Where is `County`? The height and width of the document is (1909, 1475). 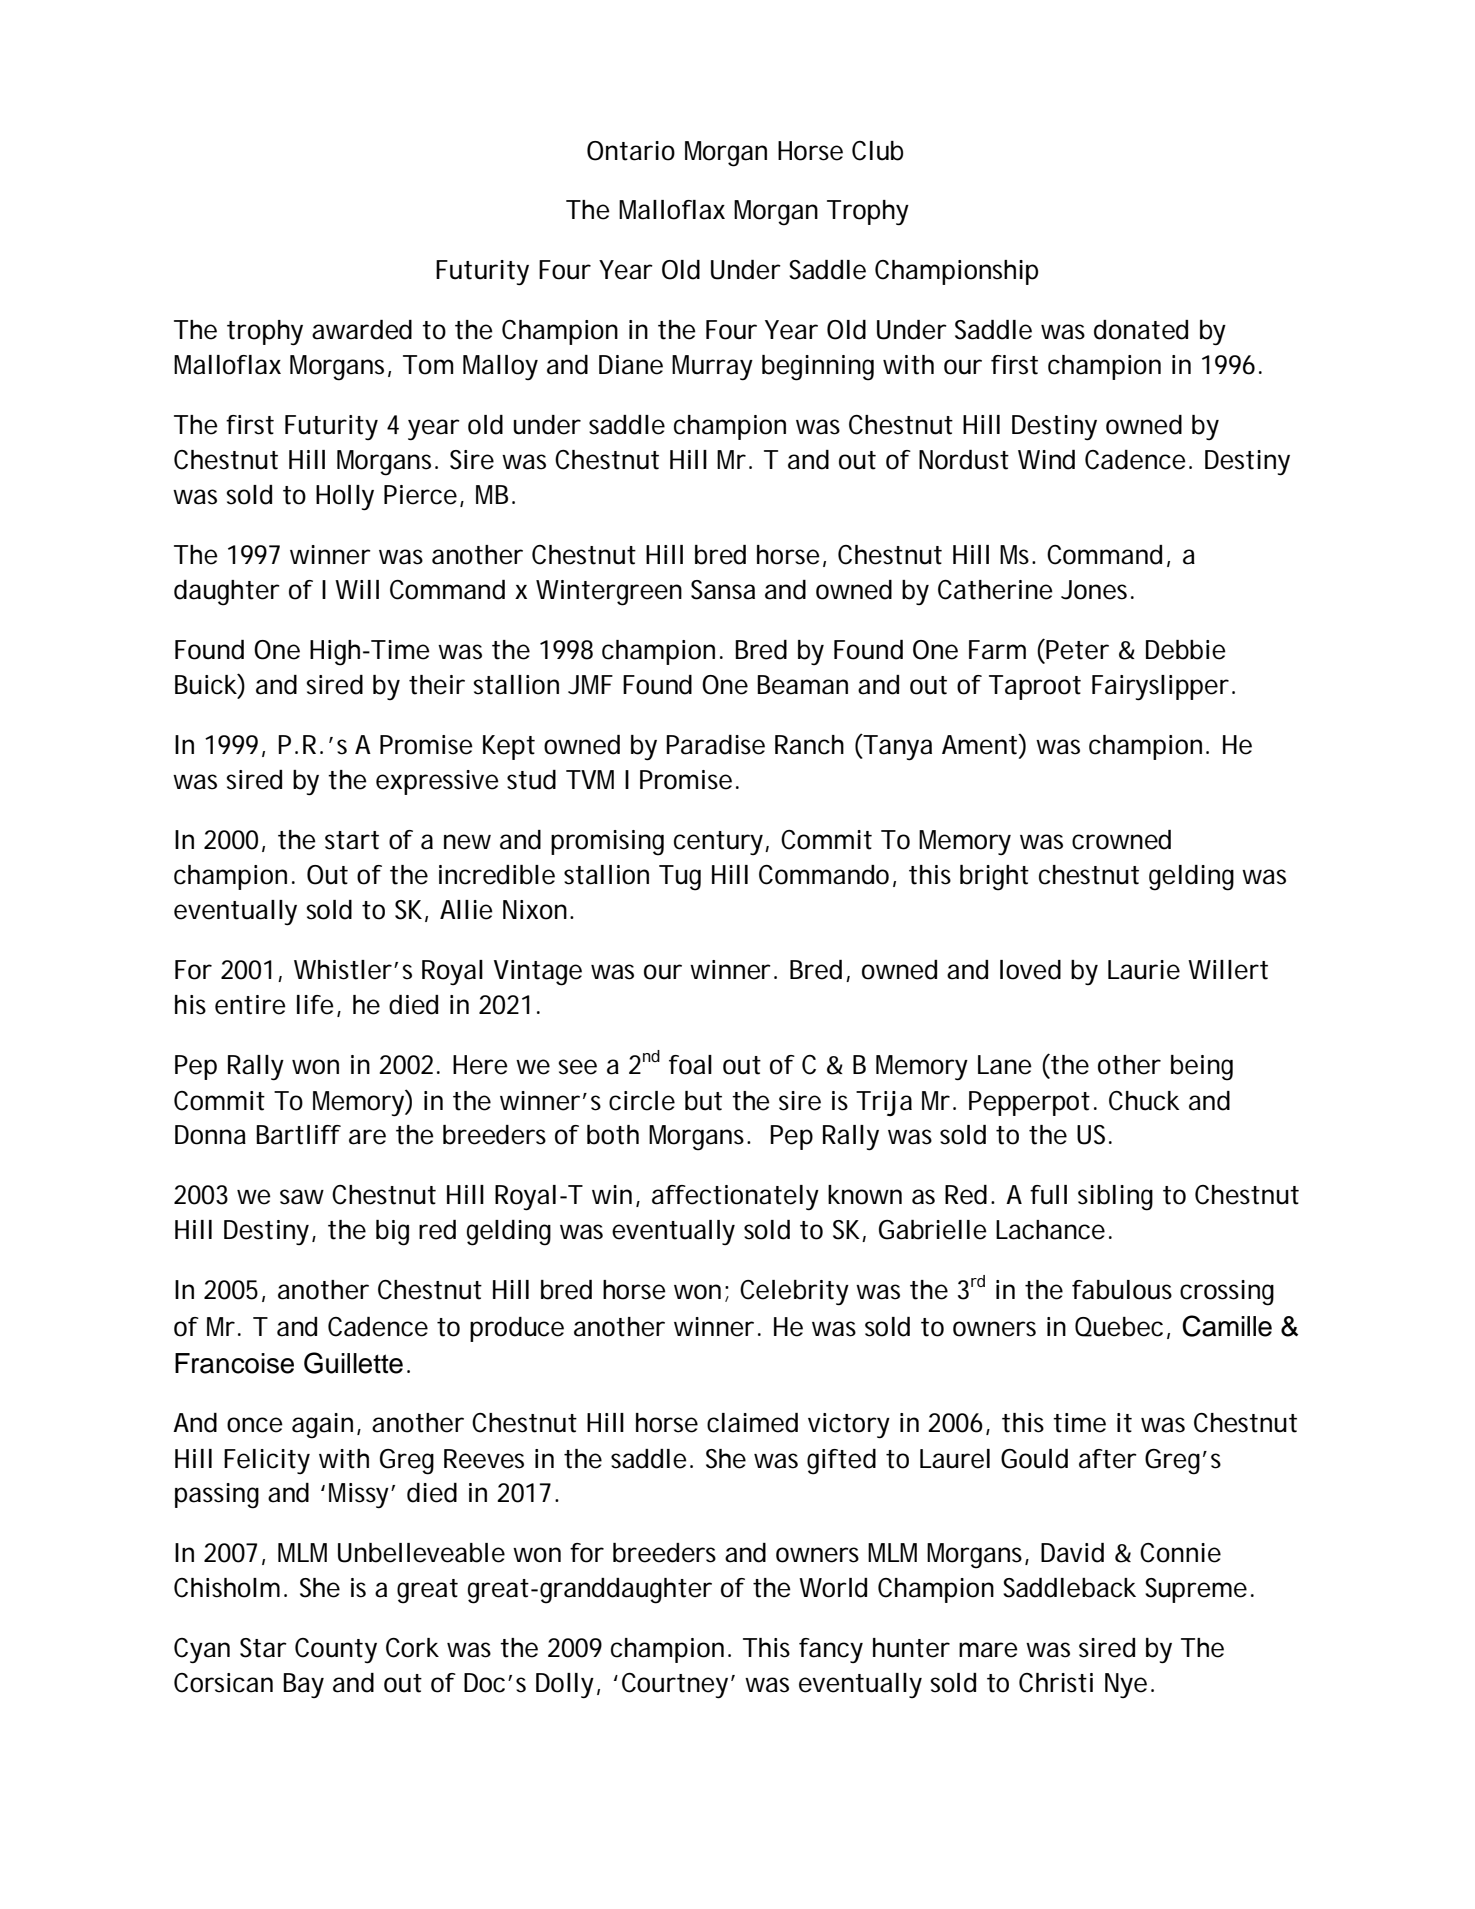
County is located at coordinates (336, 1651).
